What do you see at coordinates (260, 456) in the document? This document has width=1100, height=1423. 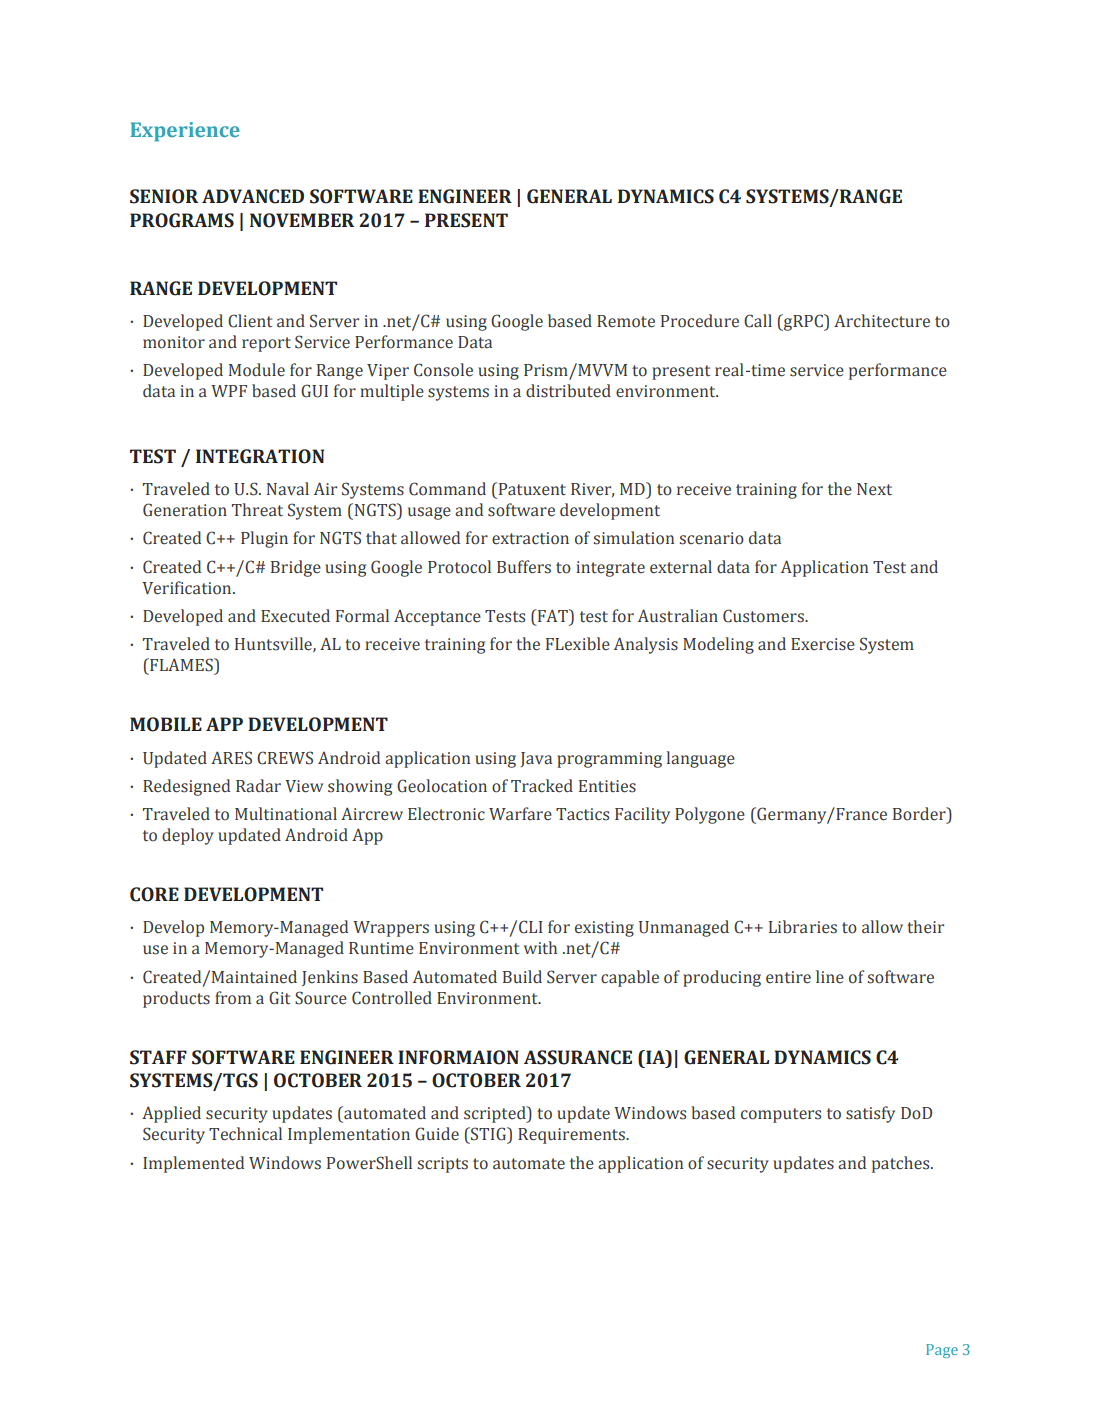 I see `INTEGRATION` at bounding box center [260, 456].
